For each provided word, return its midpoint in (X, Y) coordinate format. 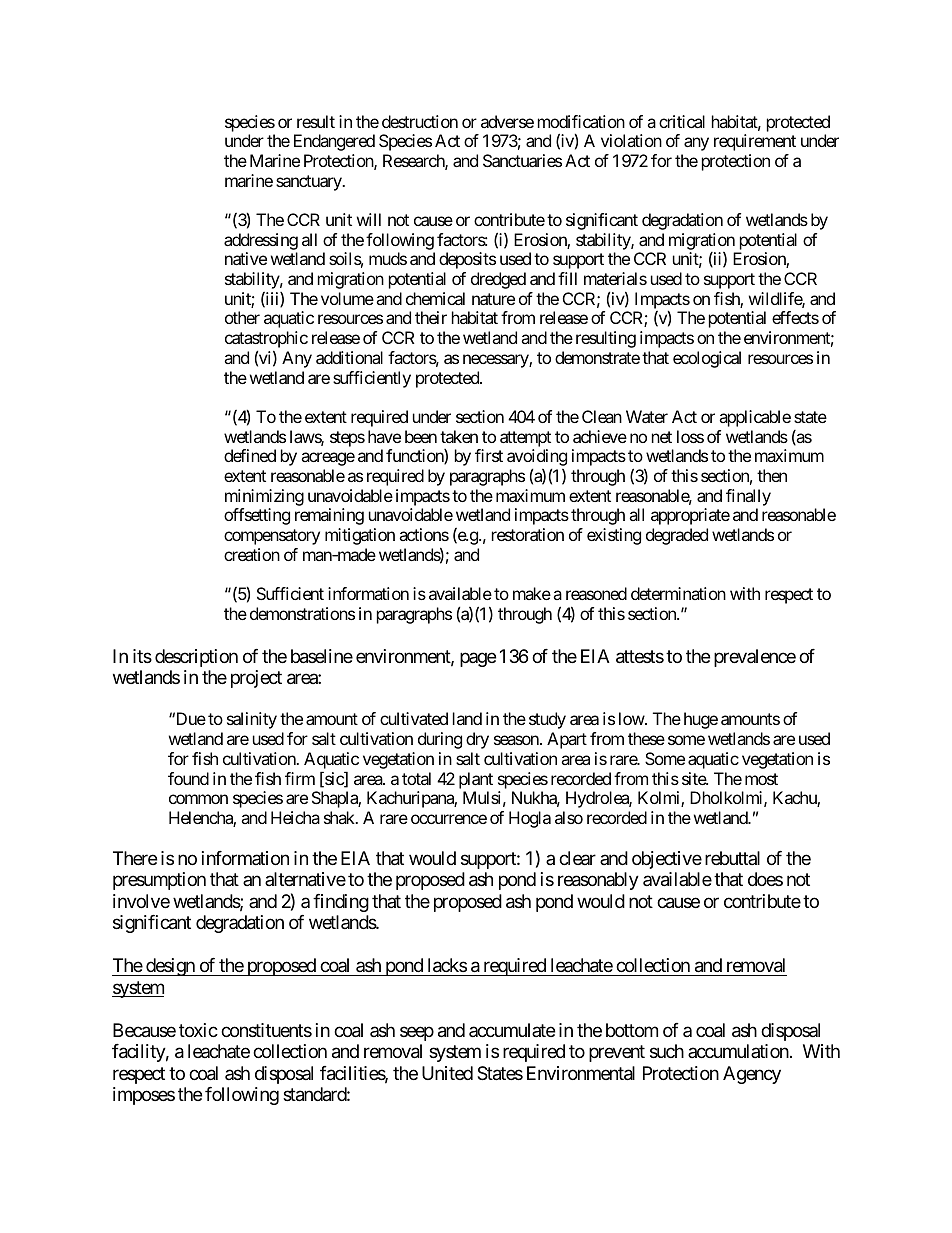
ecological (707, 359)
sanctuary (309, 183)
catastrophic (266, 341)
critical (682, 121)
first (489, 455)
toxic (198, 1030)
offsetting (257, 516)
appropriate (690, 516)
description (196, 658)
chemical (435, 298)
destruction (420, 121)
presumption (159, 881)
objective (667, 860)
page (478, 659)
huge (701, 720)
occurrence (449, 819)
